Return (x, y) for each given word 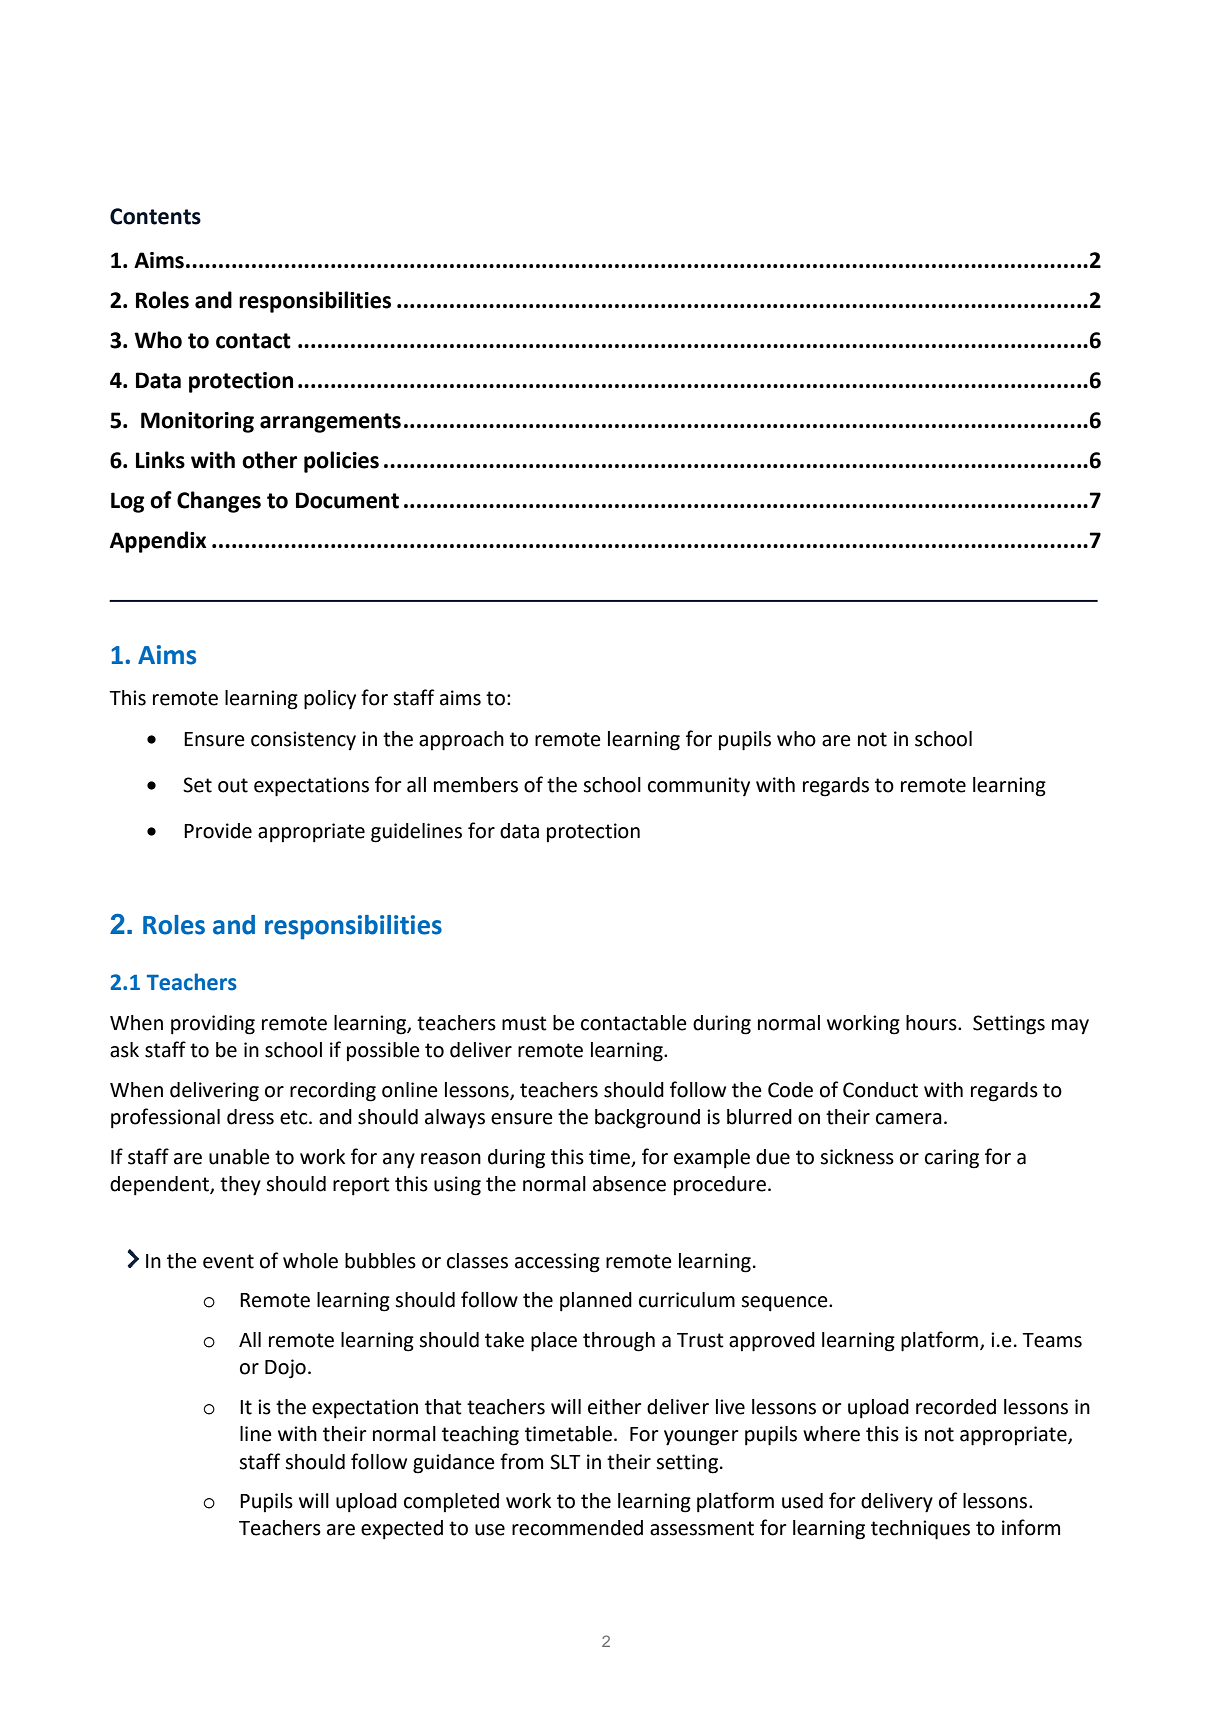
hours (932, 1023)
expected (402, 1530)
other (269, 460)
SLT (565, 1462)
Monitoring (197, 422)
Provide (218, 831)
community (699, 786)
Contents (155, 216)
